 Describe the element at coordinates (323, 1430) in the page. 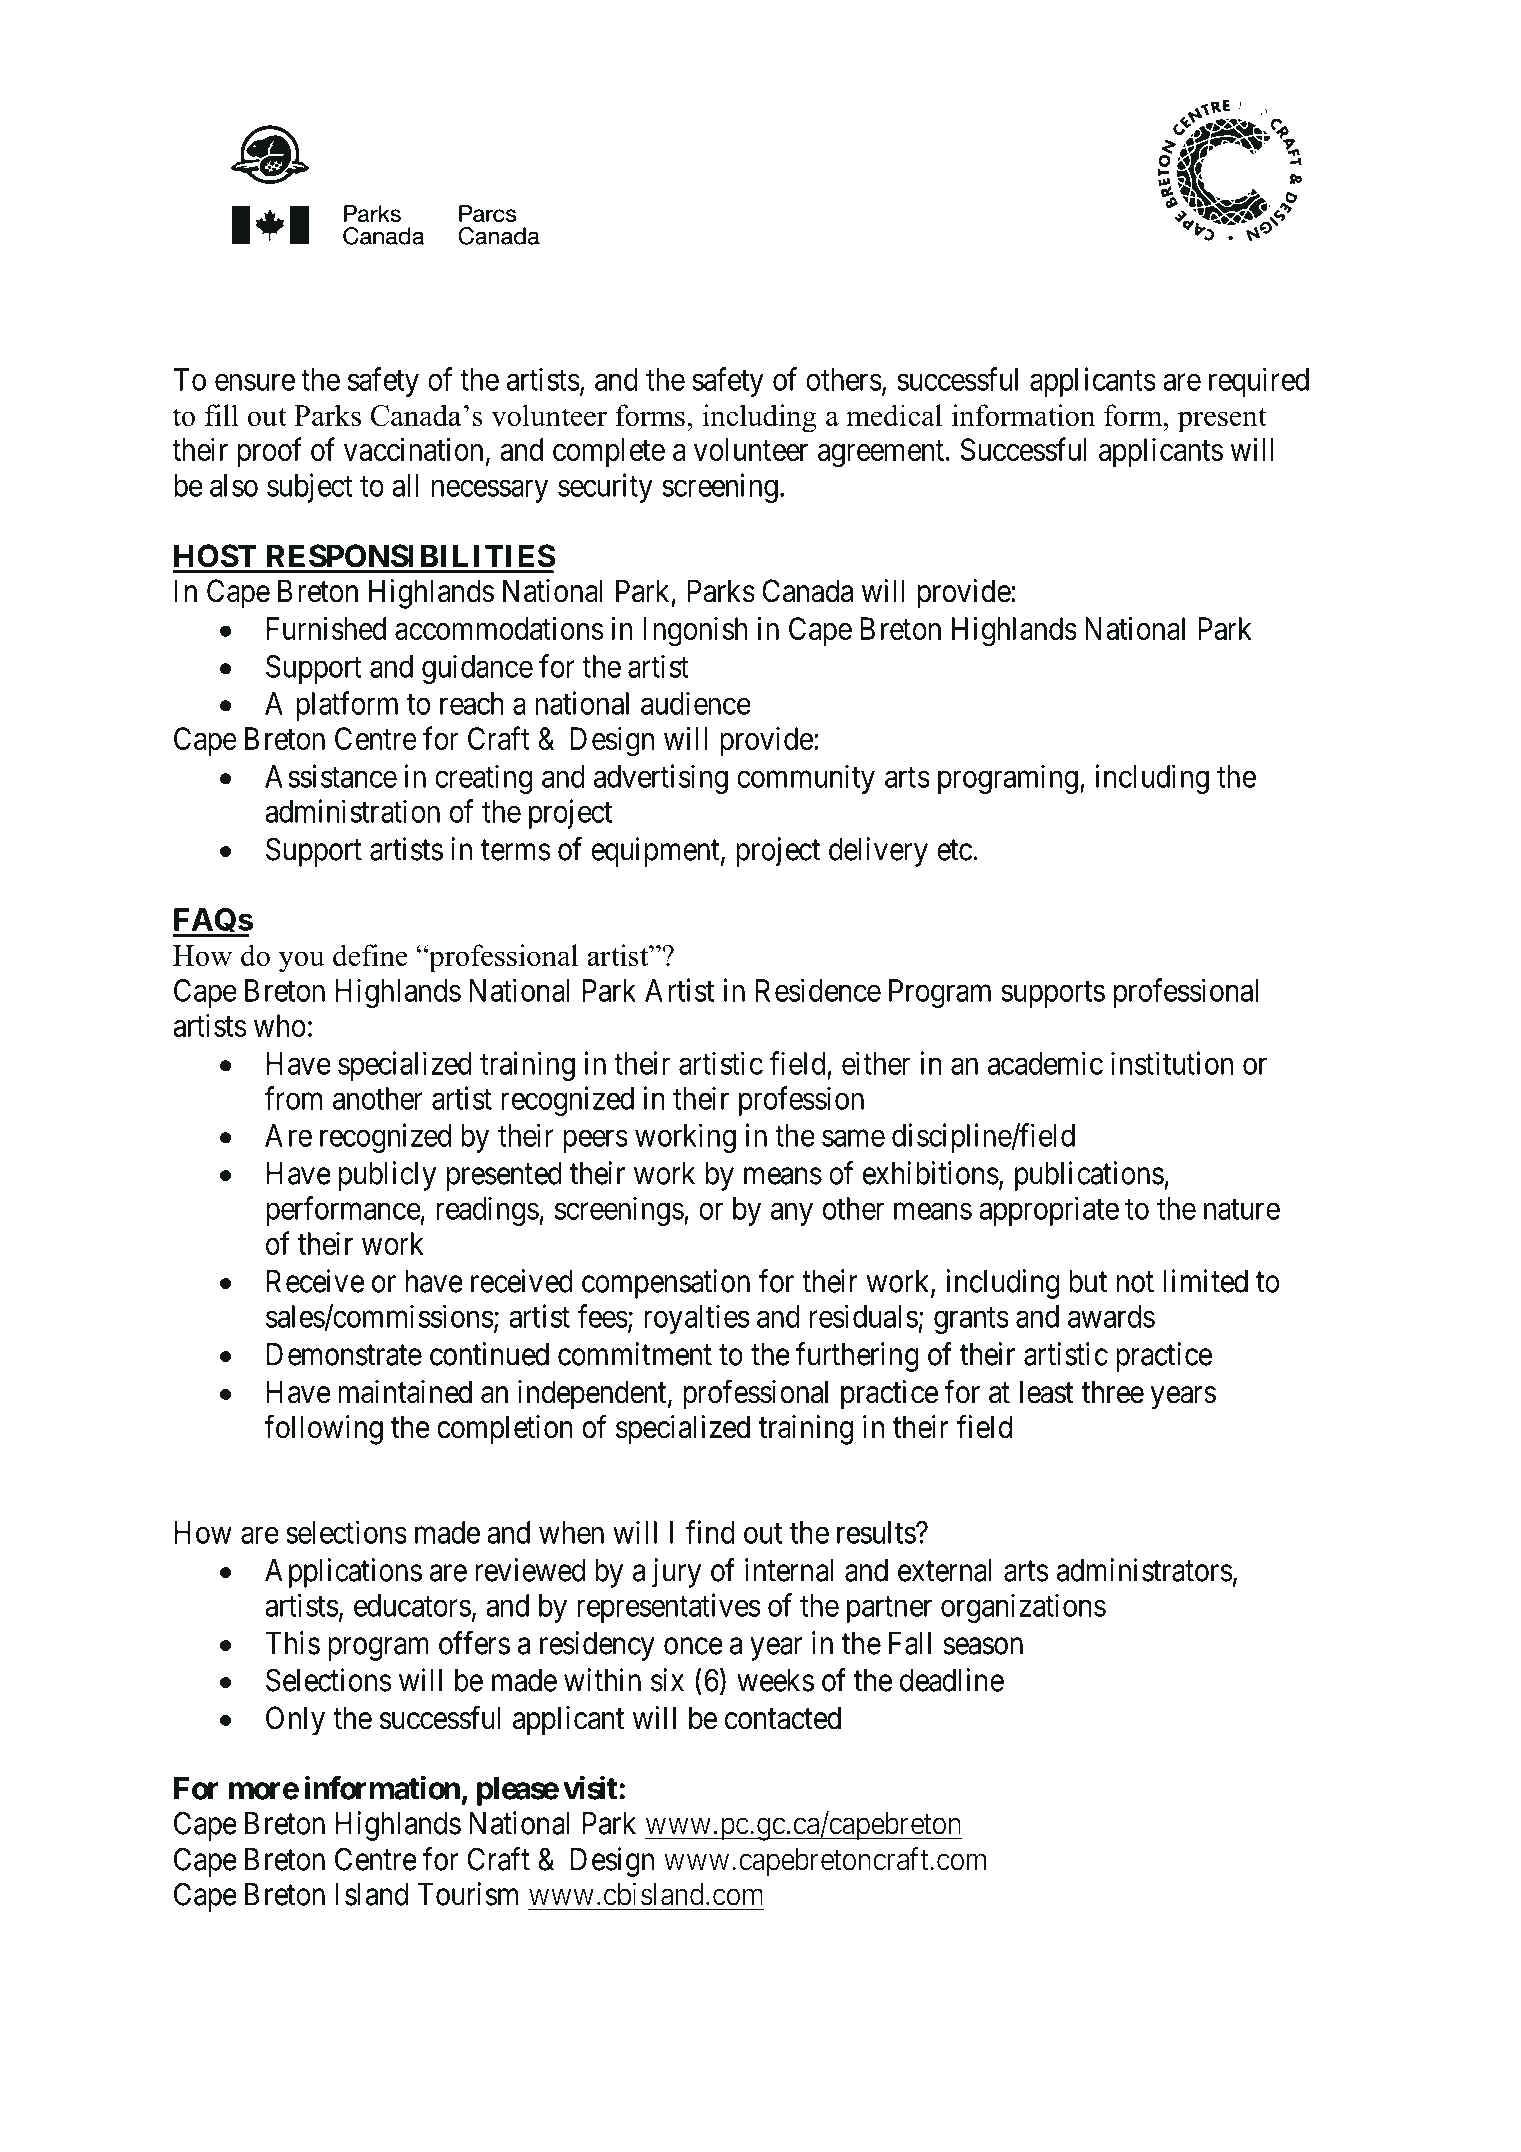

I see `following` at that location.
